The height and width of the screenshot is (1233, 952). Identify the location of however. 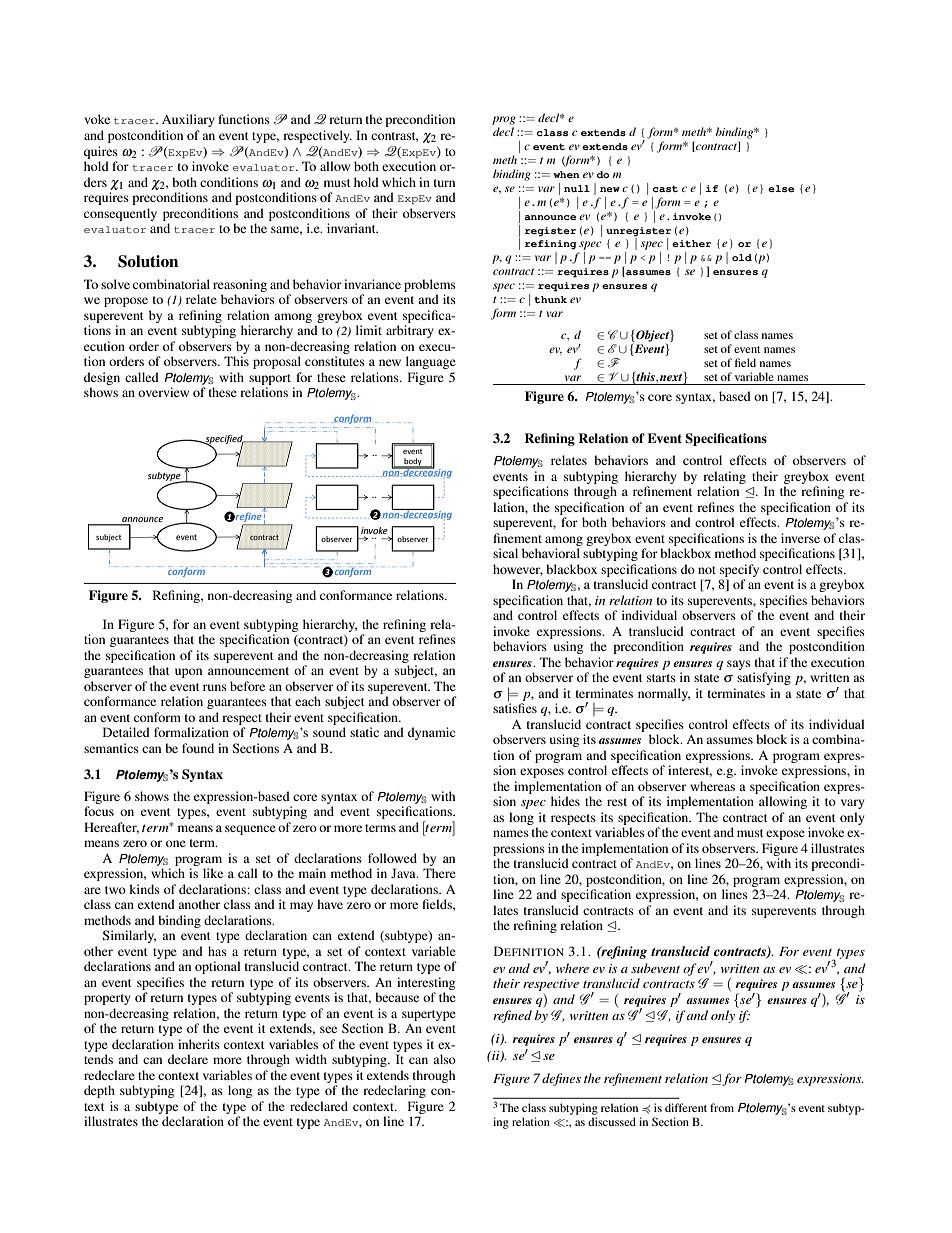
(518, 570).
